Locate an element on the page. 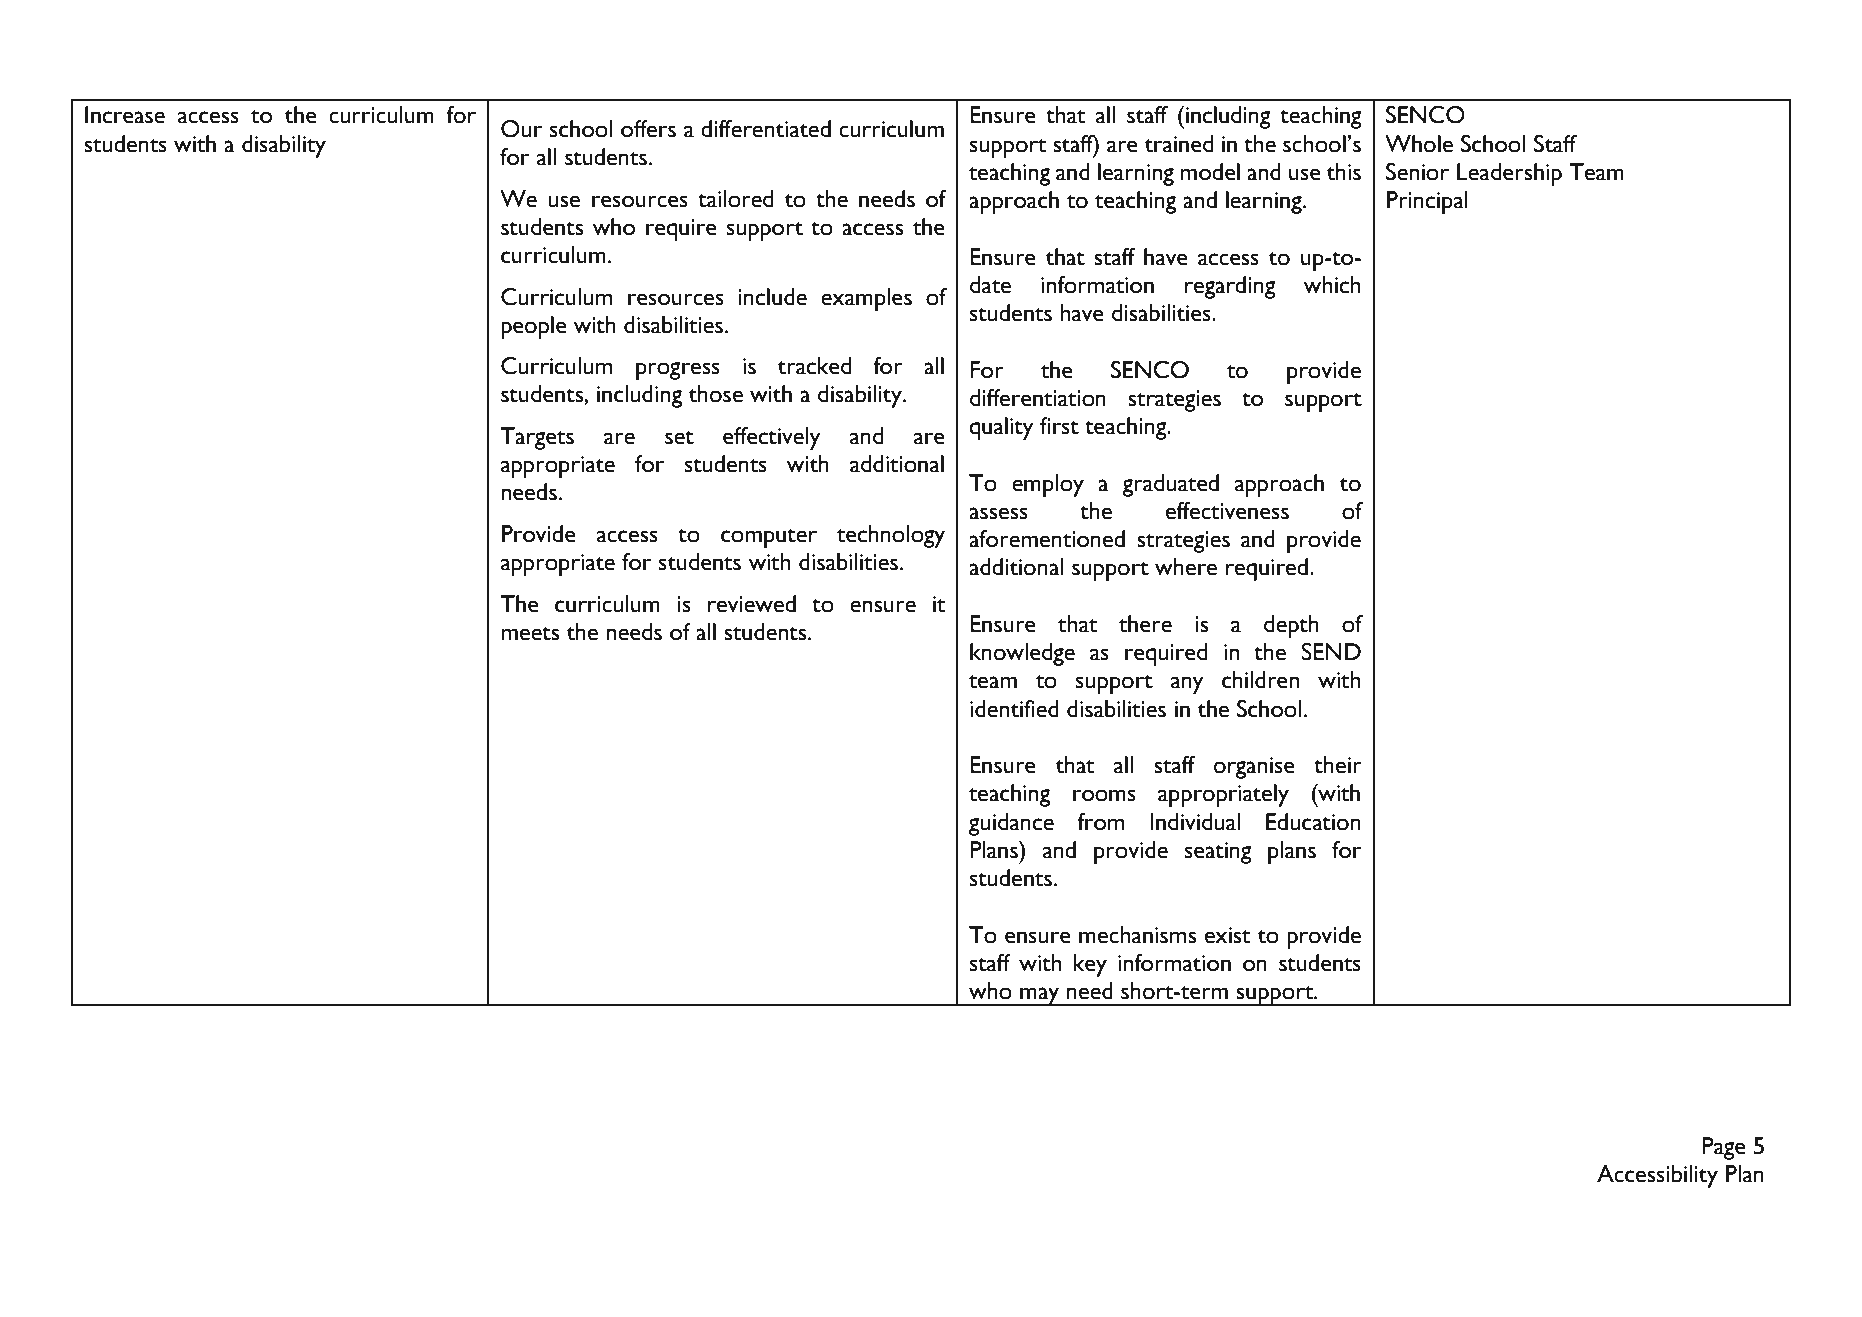 This page has width=1862, height=1317. SEND is located at coordinates (1331, 652).
